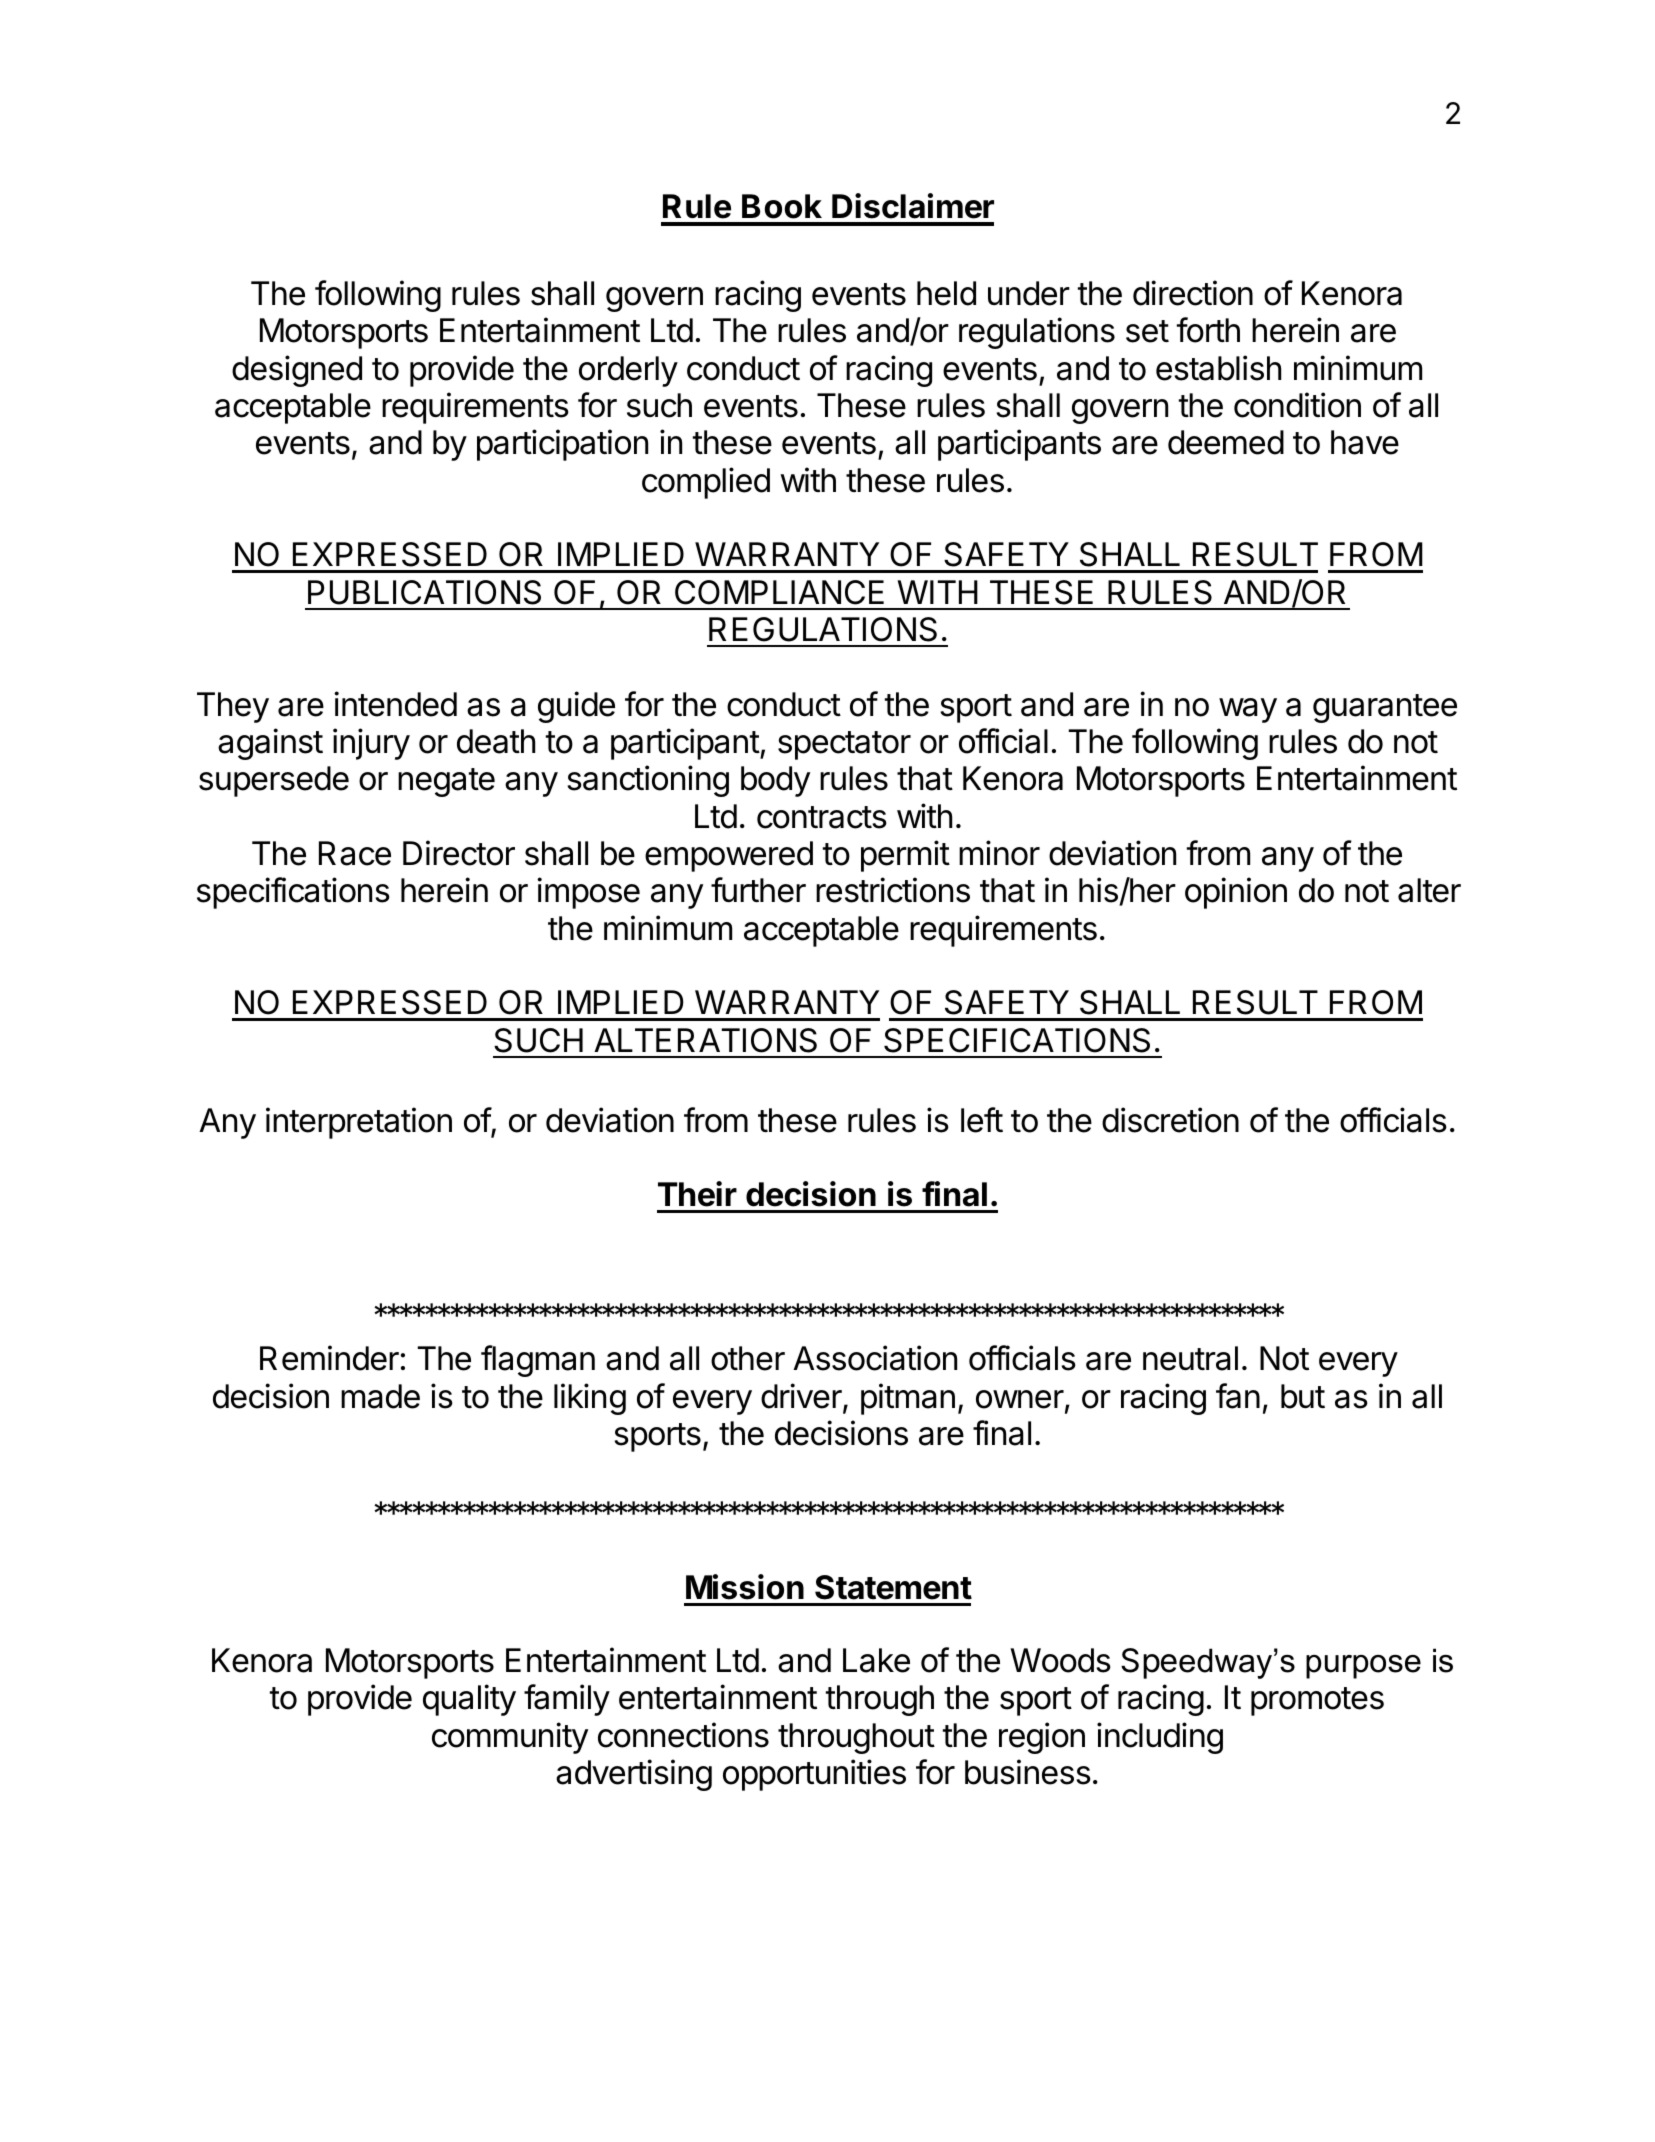 Image resolution: width=1655 pixels, height=2142 pixels. I want to click on promotes, so click(1317, 1701).
